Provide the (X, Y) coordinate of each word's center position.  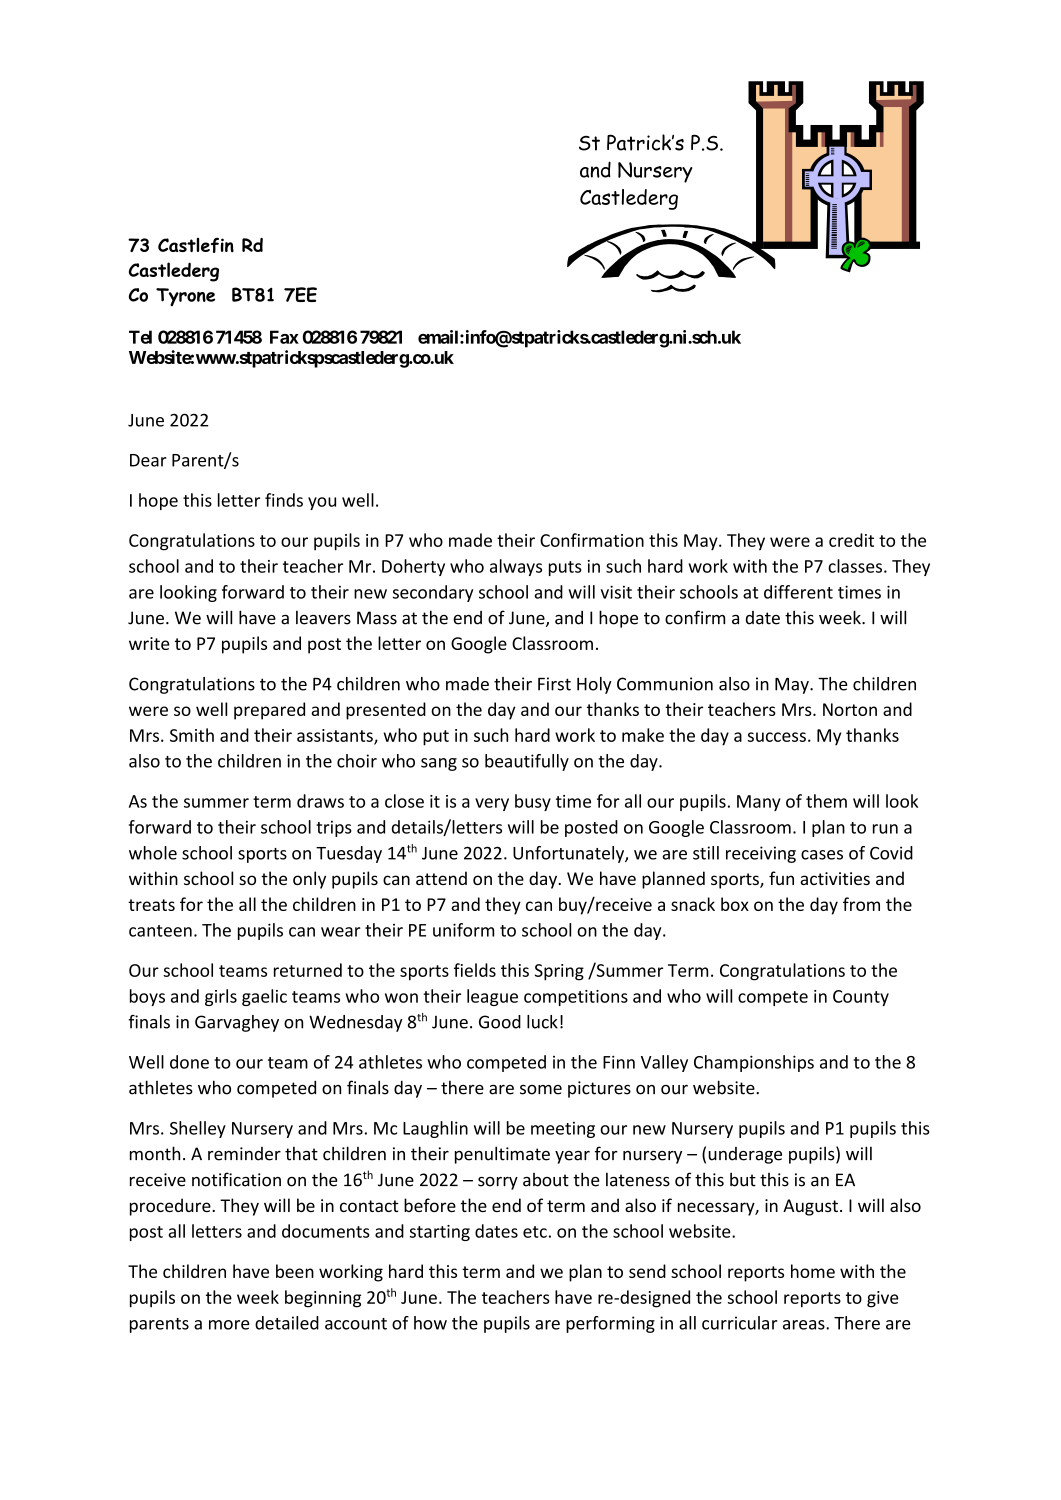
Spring (559, 972)
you (322, 503)
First (554, 684)
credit (851, 540)
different (798, 592)
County (861, 998)
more (229, 1325)
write (149, 643)
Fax (284, 337)
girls (221, 997)
